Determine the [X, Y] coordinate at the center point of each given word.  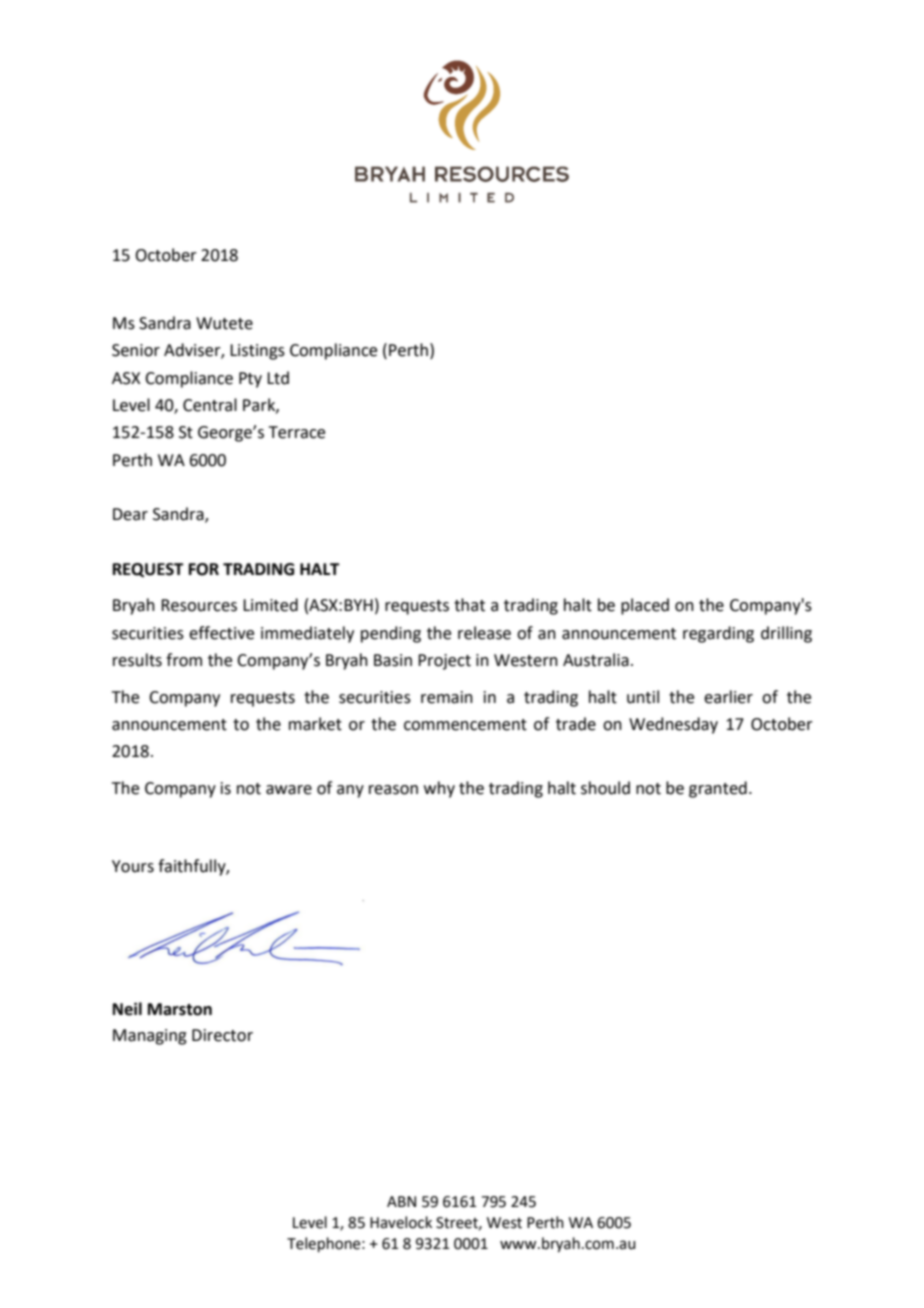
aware [289, 790]
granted [718, 789]
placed [645, 606]
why [439, 789]
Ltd [278, 378]
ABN [401, 1201]
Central [210, 405]
